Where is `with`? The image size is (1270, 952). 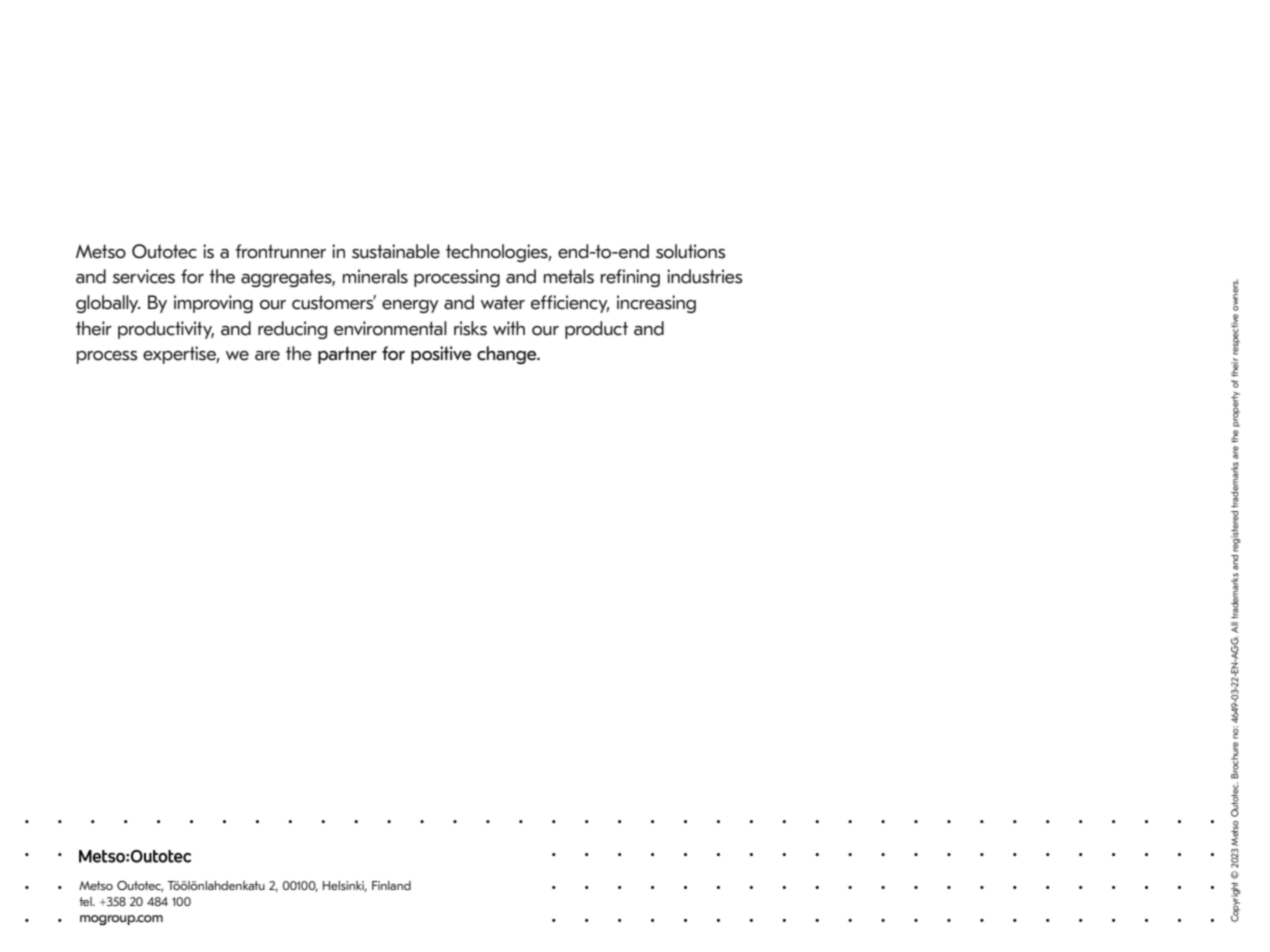
with is located at coordinates (509, 328).
